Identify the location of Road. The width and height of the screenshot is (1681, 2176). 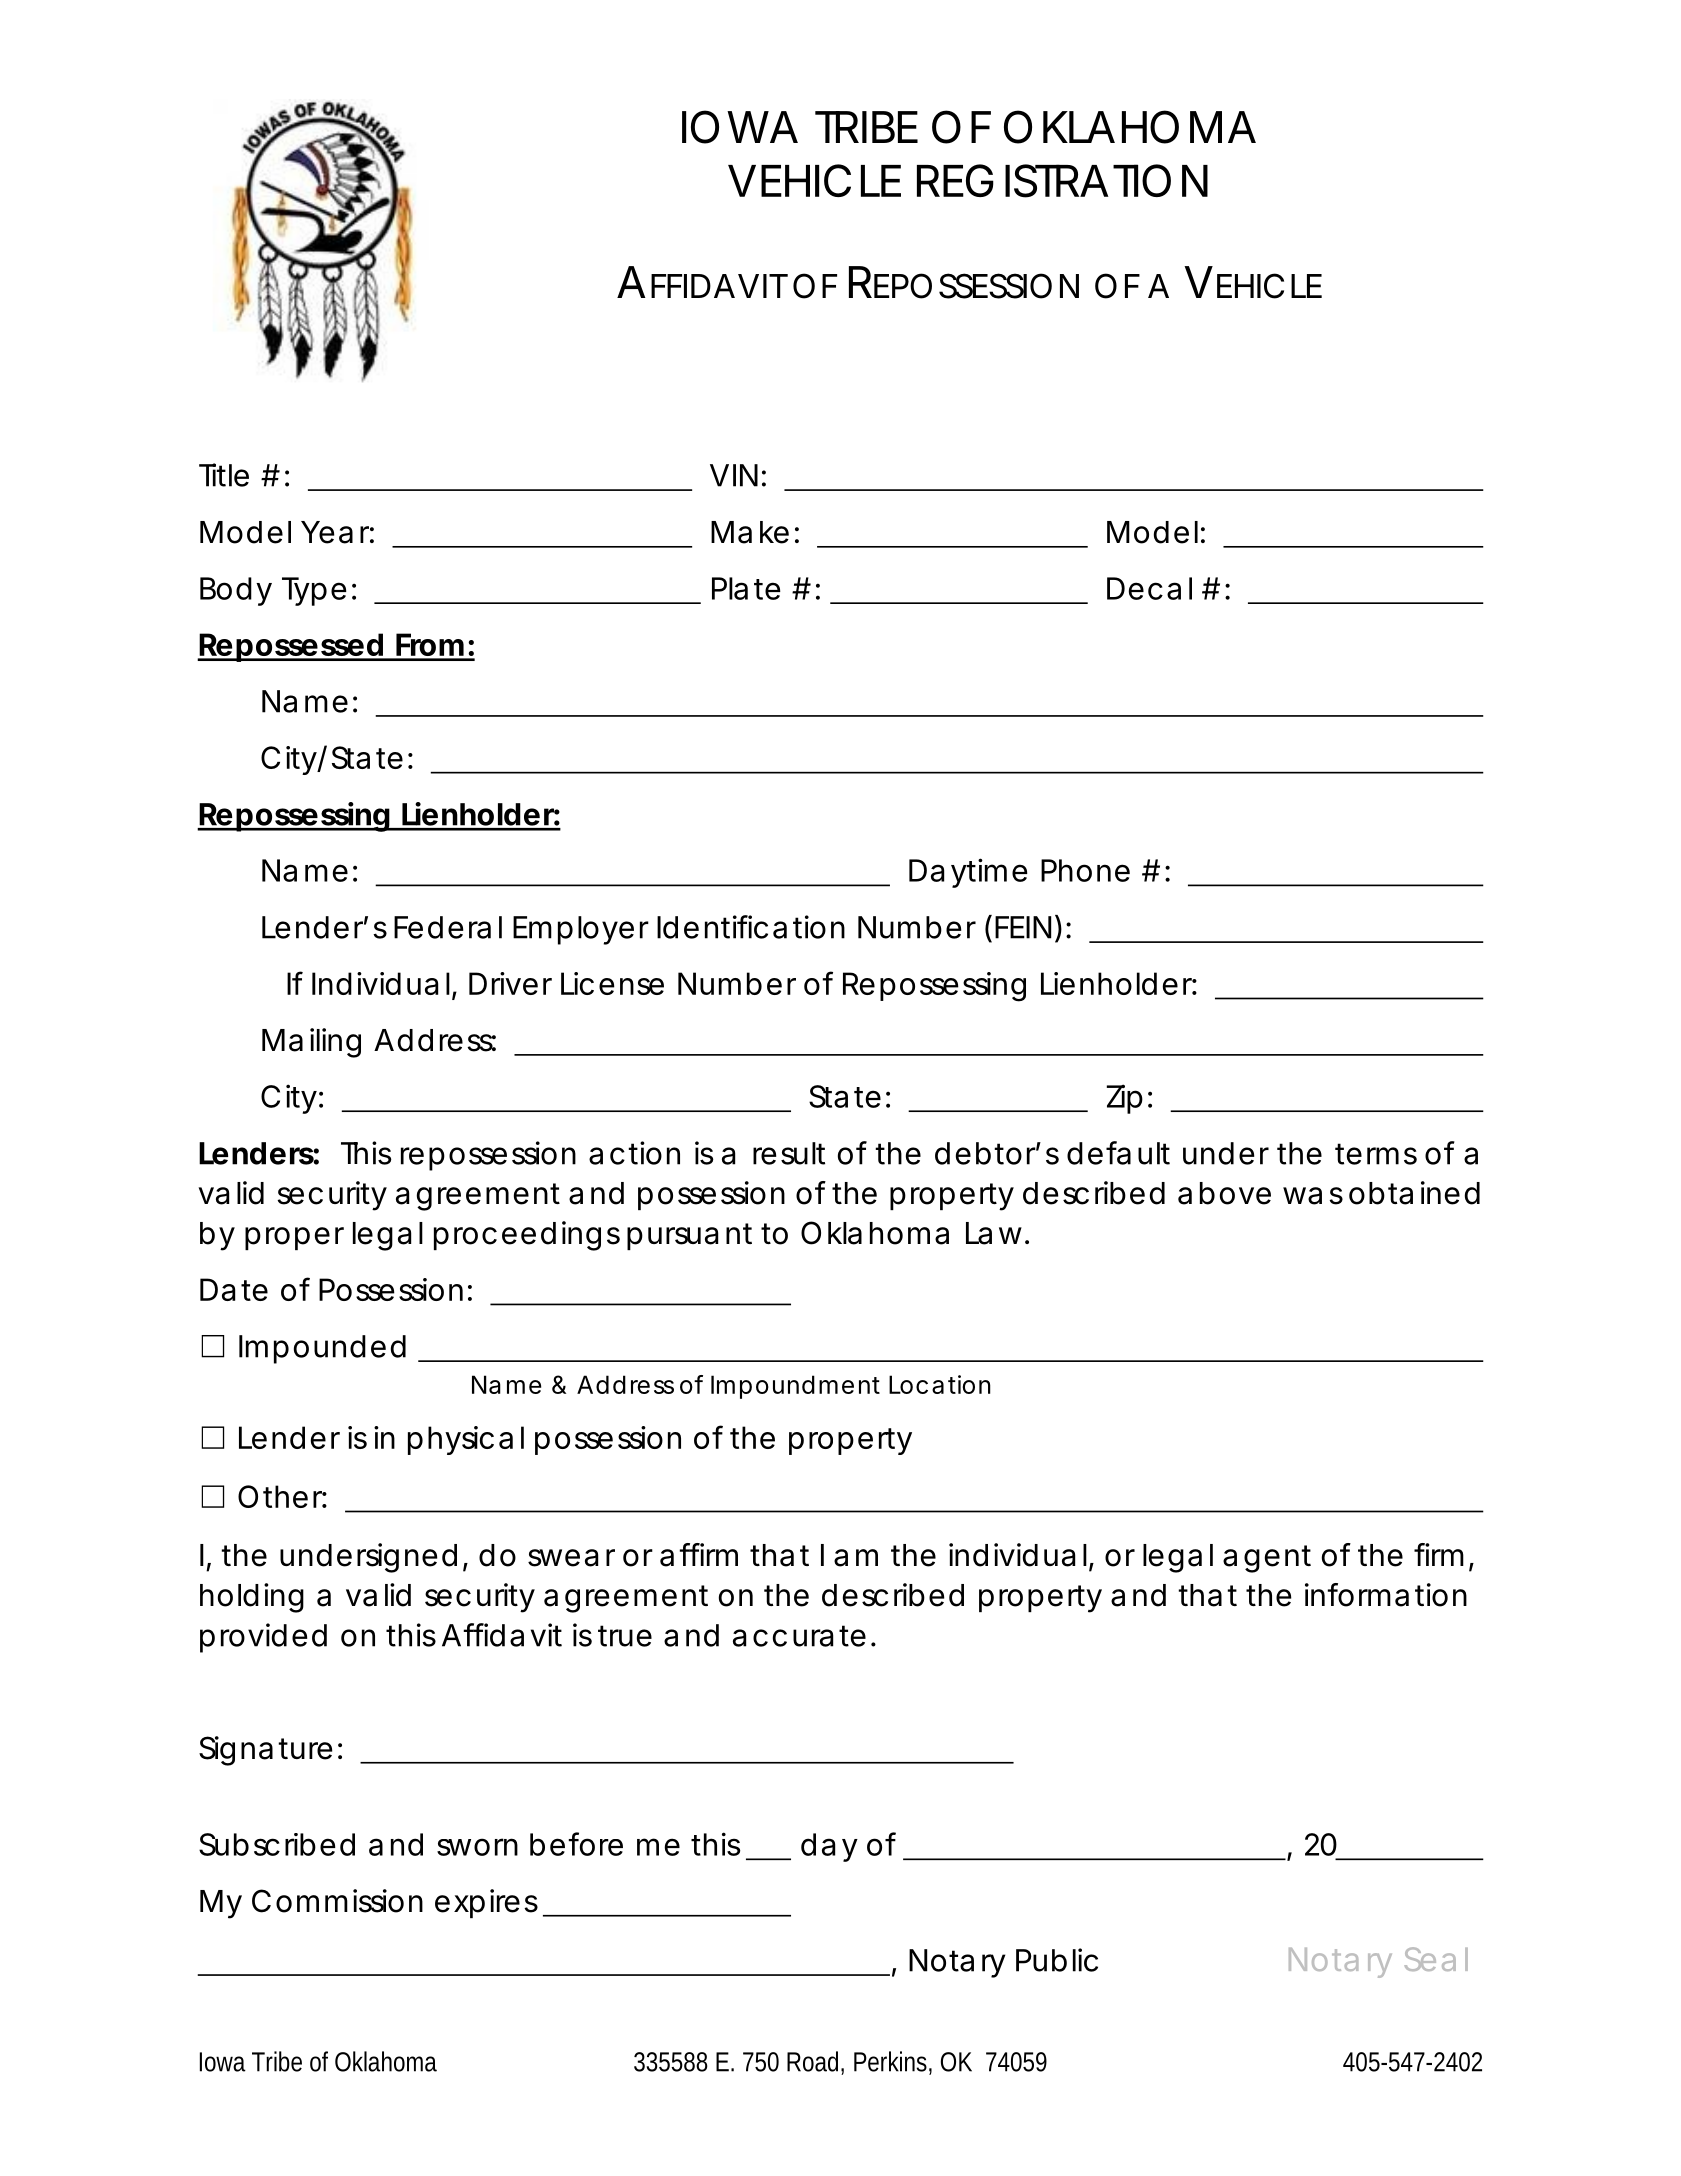
(812, 2061).
